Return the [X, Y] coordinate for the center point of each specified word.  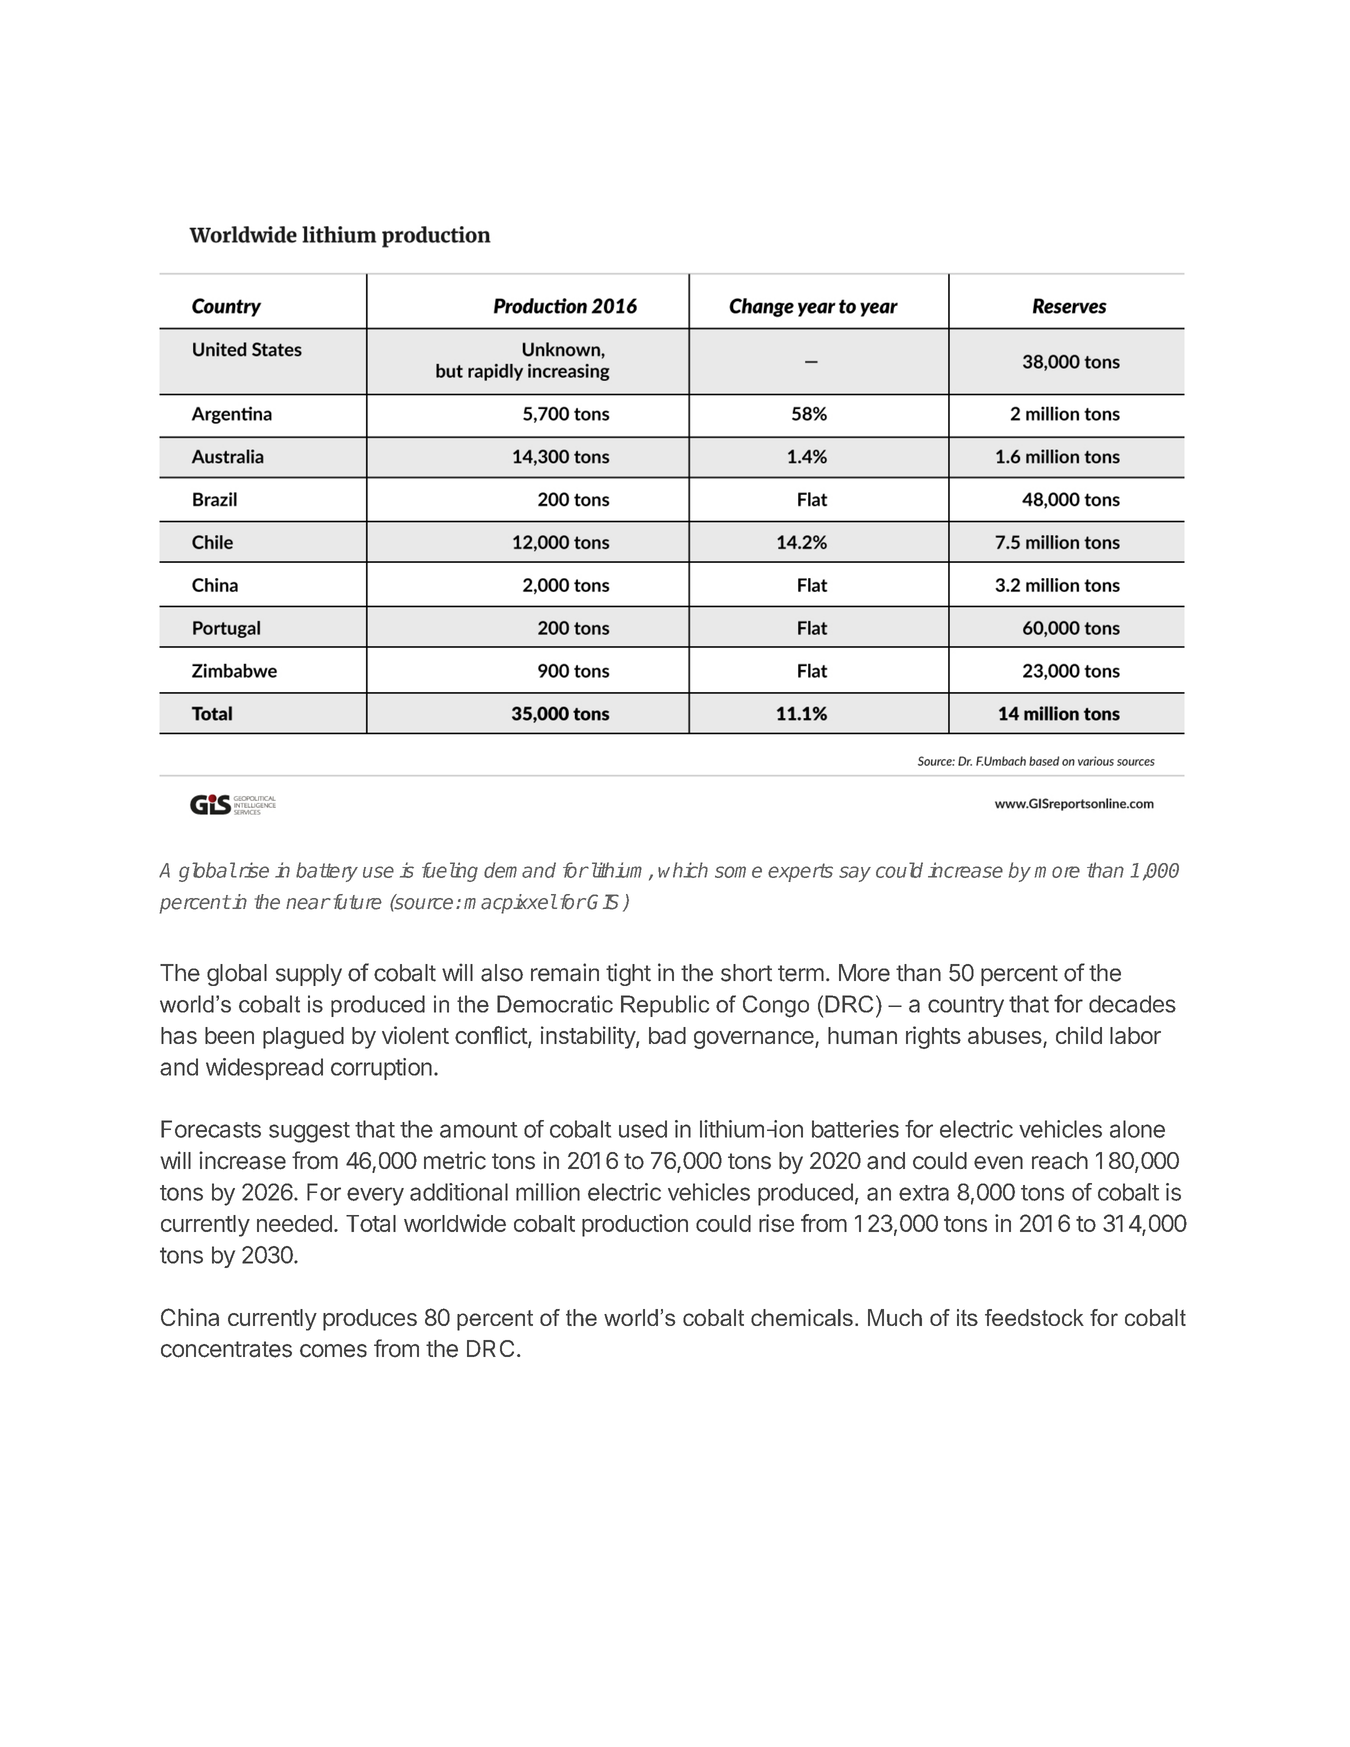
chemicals [802, 1317]
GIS [605, 903]
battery [327, 872]
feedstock [1034, 1317]
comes [333, 1351]
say [855, 874]
